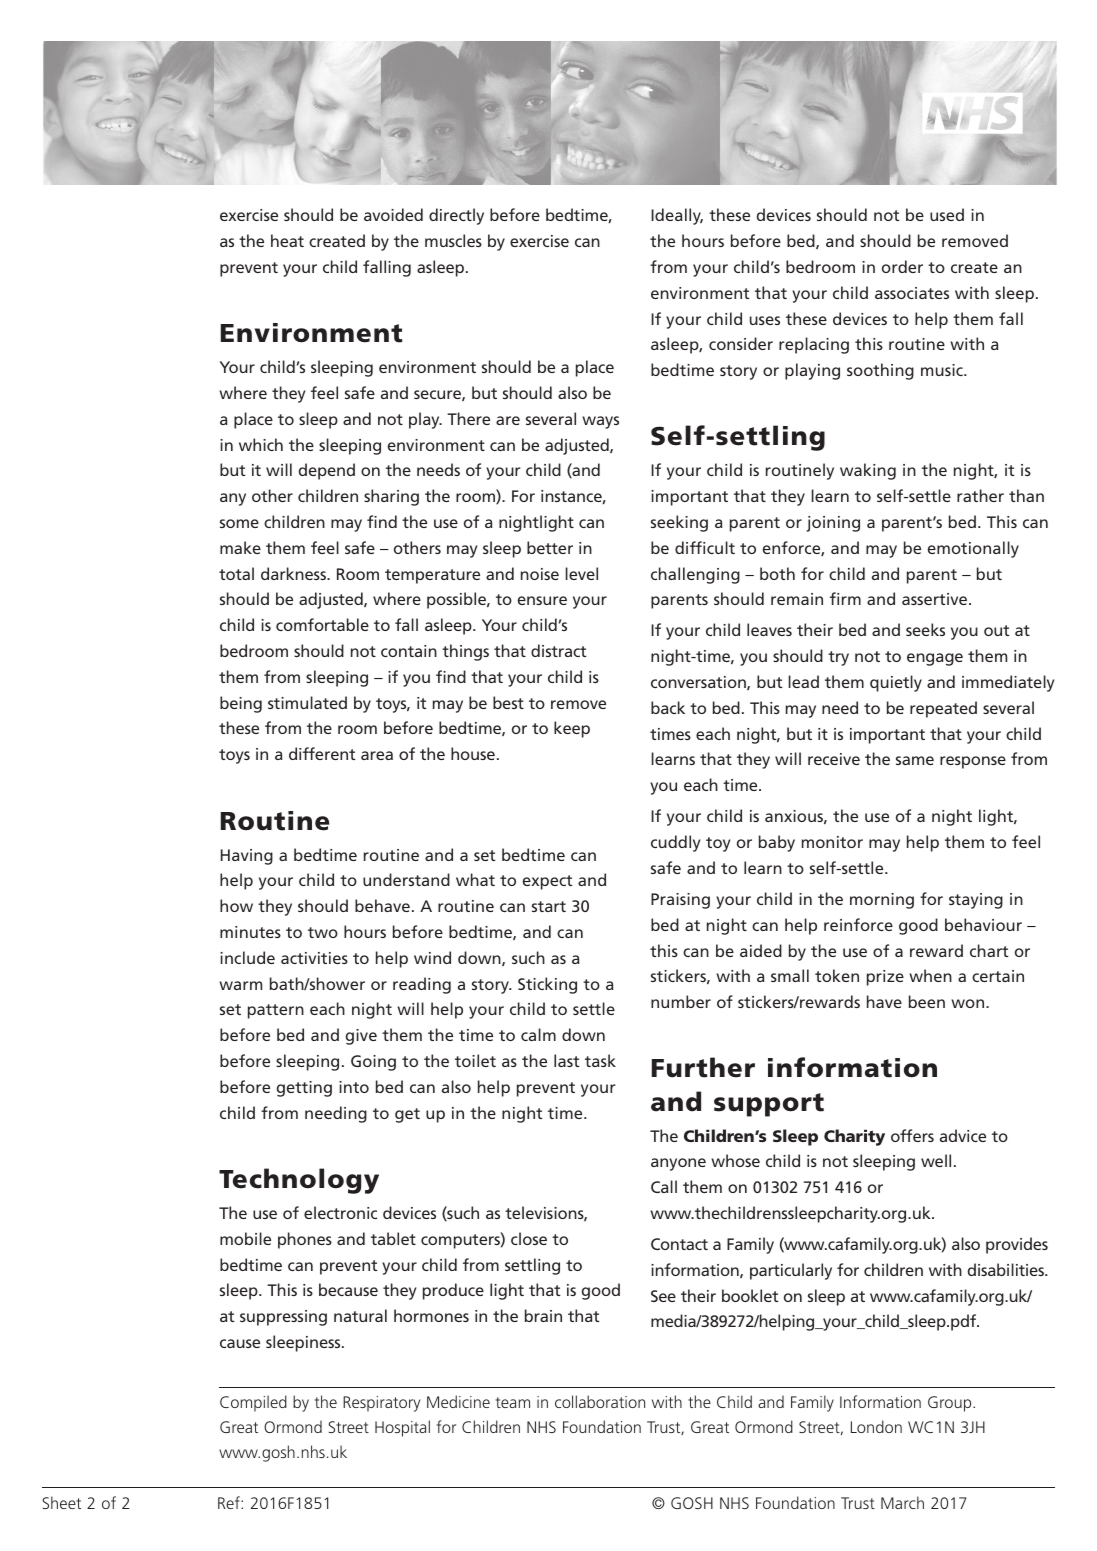  What do you see at coordinates (230, 1502) in the image?
I see `Ref` at bounding box center [230, 1502].
